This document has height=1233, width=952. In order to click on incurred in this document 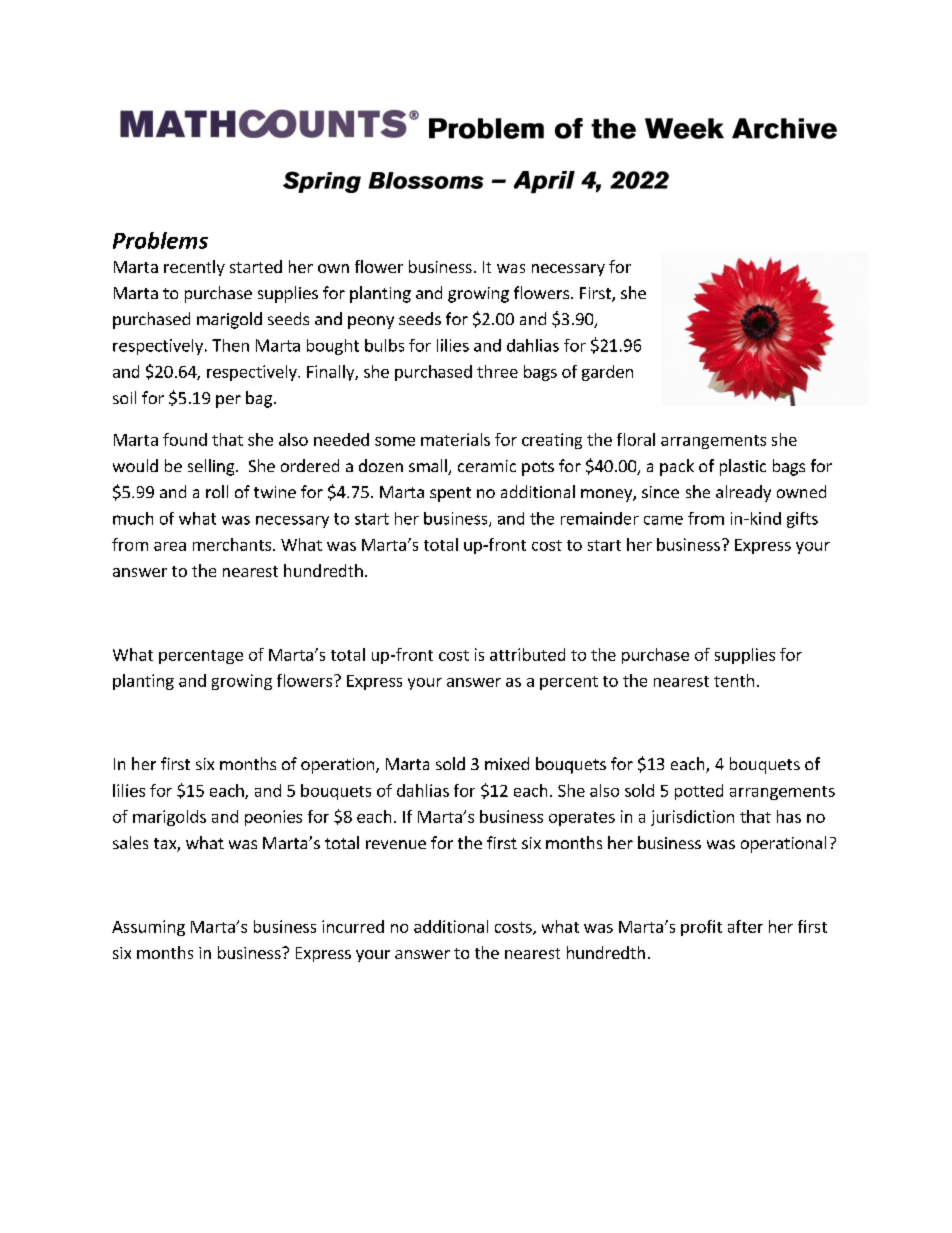, I will do `click(353, 926)`.
